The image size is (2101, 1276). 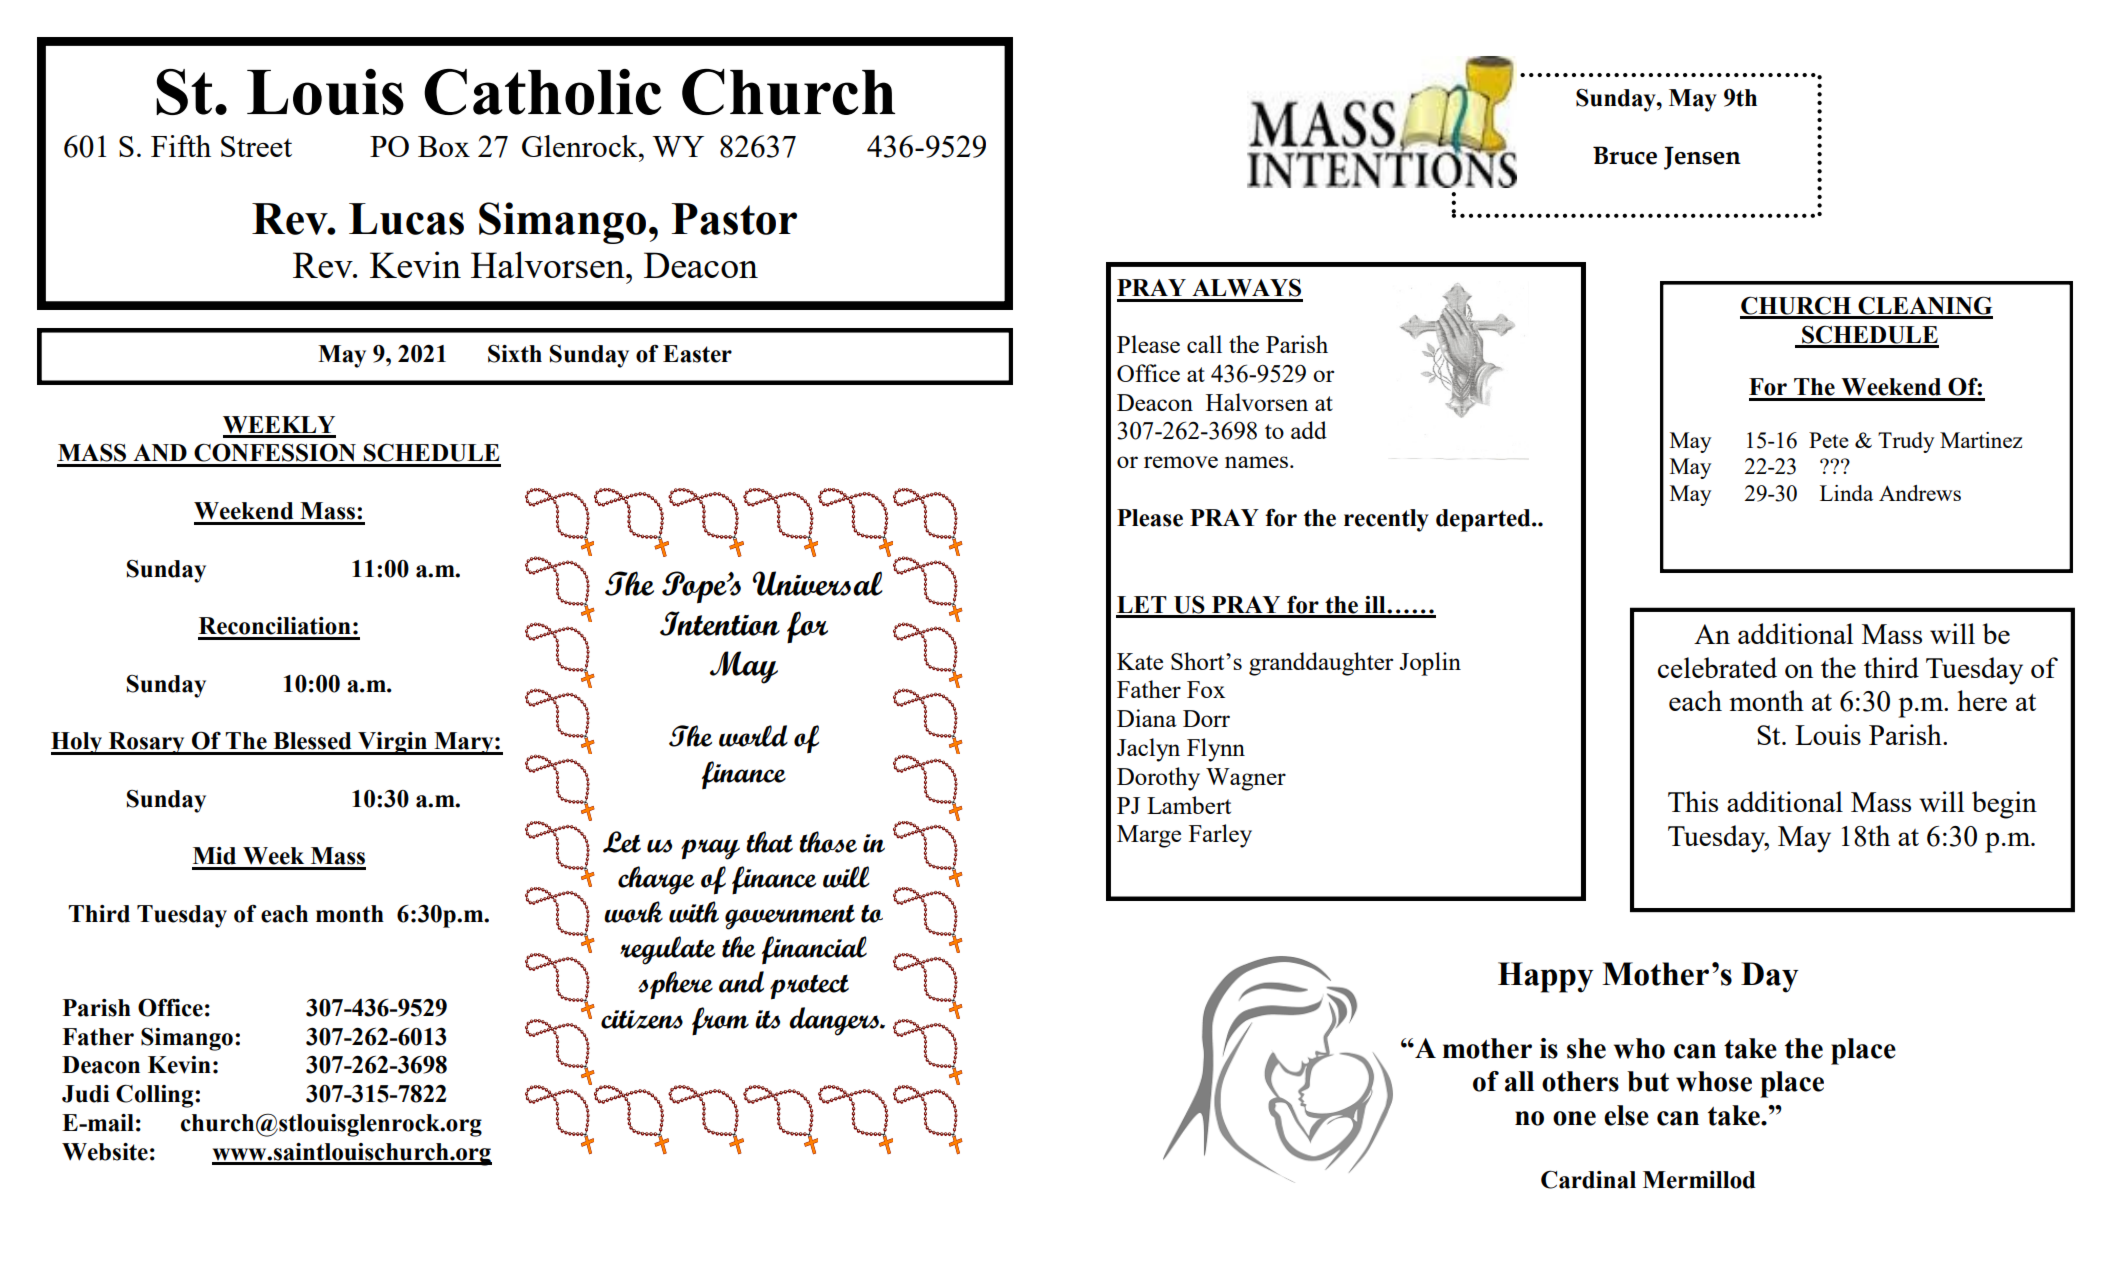 What do you see at coordinates (105, 1152) in the page?
I see `Website` at bounding box center [105, 1152].
